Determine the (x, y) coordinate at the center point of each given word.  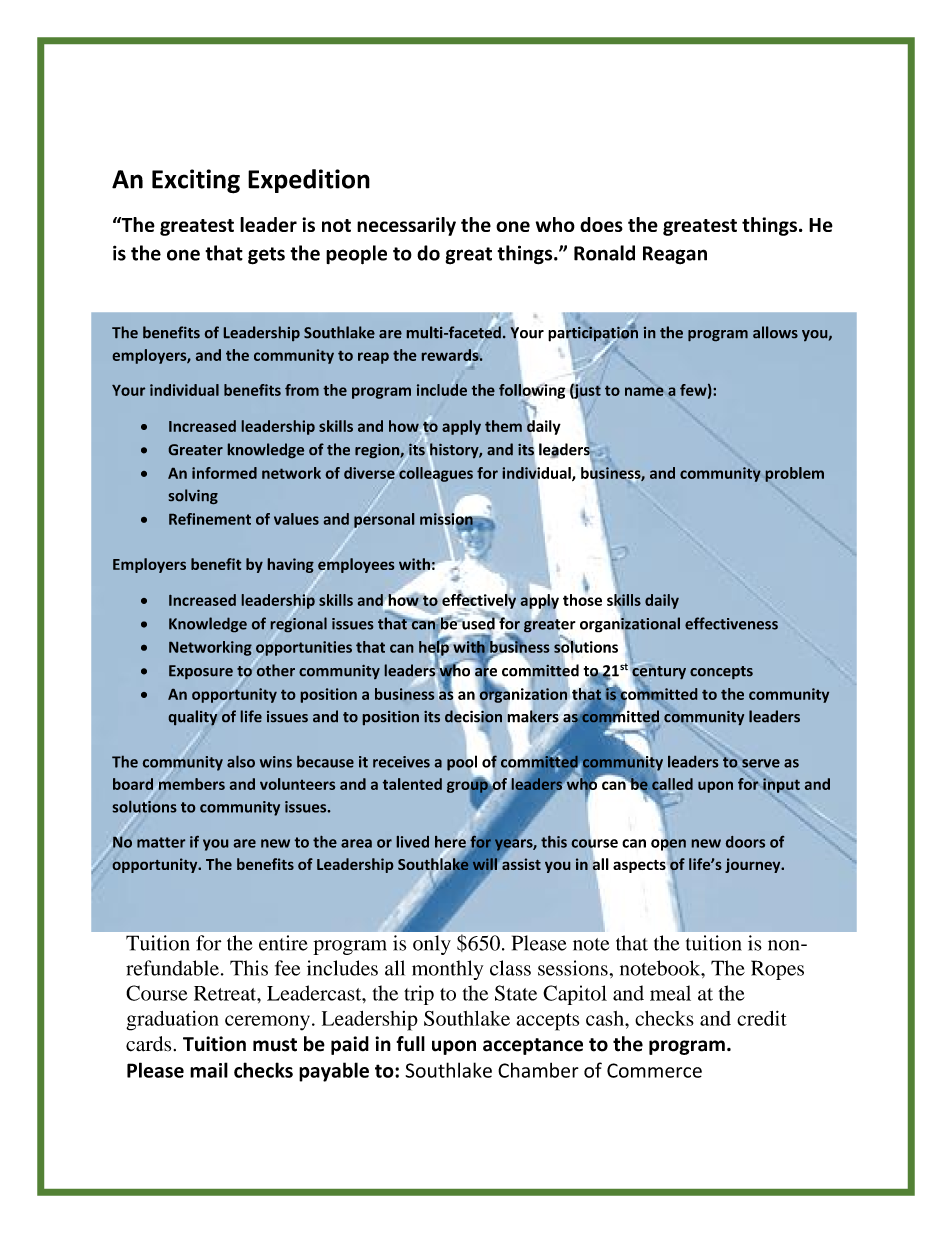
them (503, 426)
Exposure (201, 672)
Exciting (196, 181)
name (644, 391)
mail (209, 1070)
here (450, 843)
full (410, 1044)
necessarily (406, 226)
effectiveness (731, 623)
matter (161, 842)
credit (762, 1018)
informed (224, 473)
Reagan (675, 255)
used (477, 622)
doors (745, 842)
